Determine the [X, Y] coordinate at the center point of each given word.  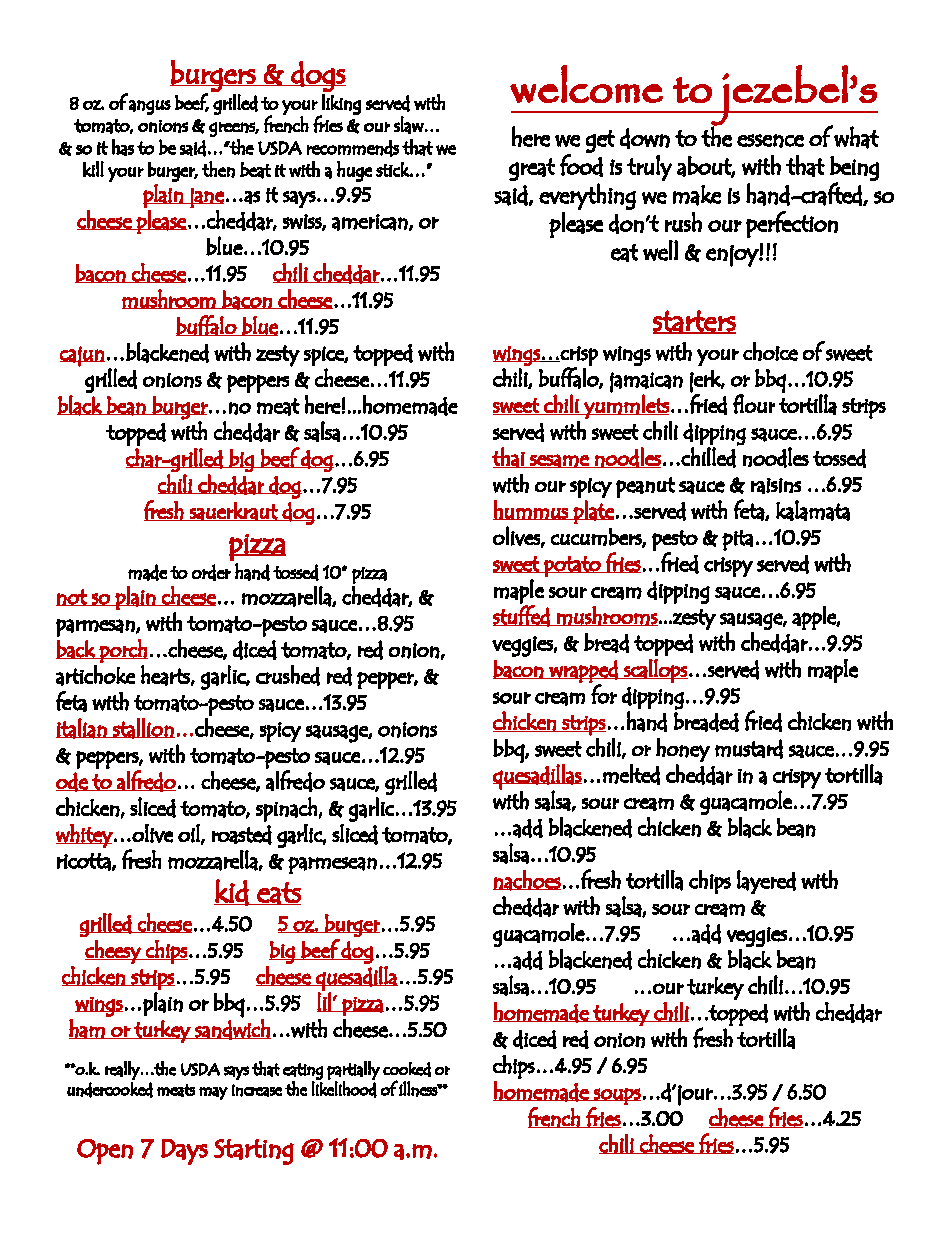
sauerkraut [234, 511]
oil [189, 833]
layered [766, 882]
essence [770, 141]
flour [754, 404]
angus [150, 107]
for [603, 693]
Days [184, 1152]
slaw [409, 125]
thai [509, 457]
